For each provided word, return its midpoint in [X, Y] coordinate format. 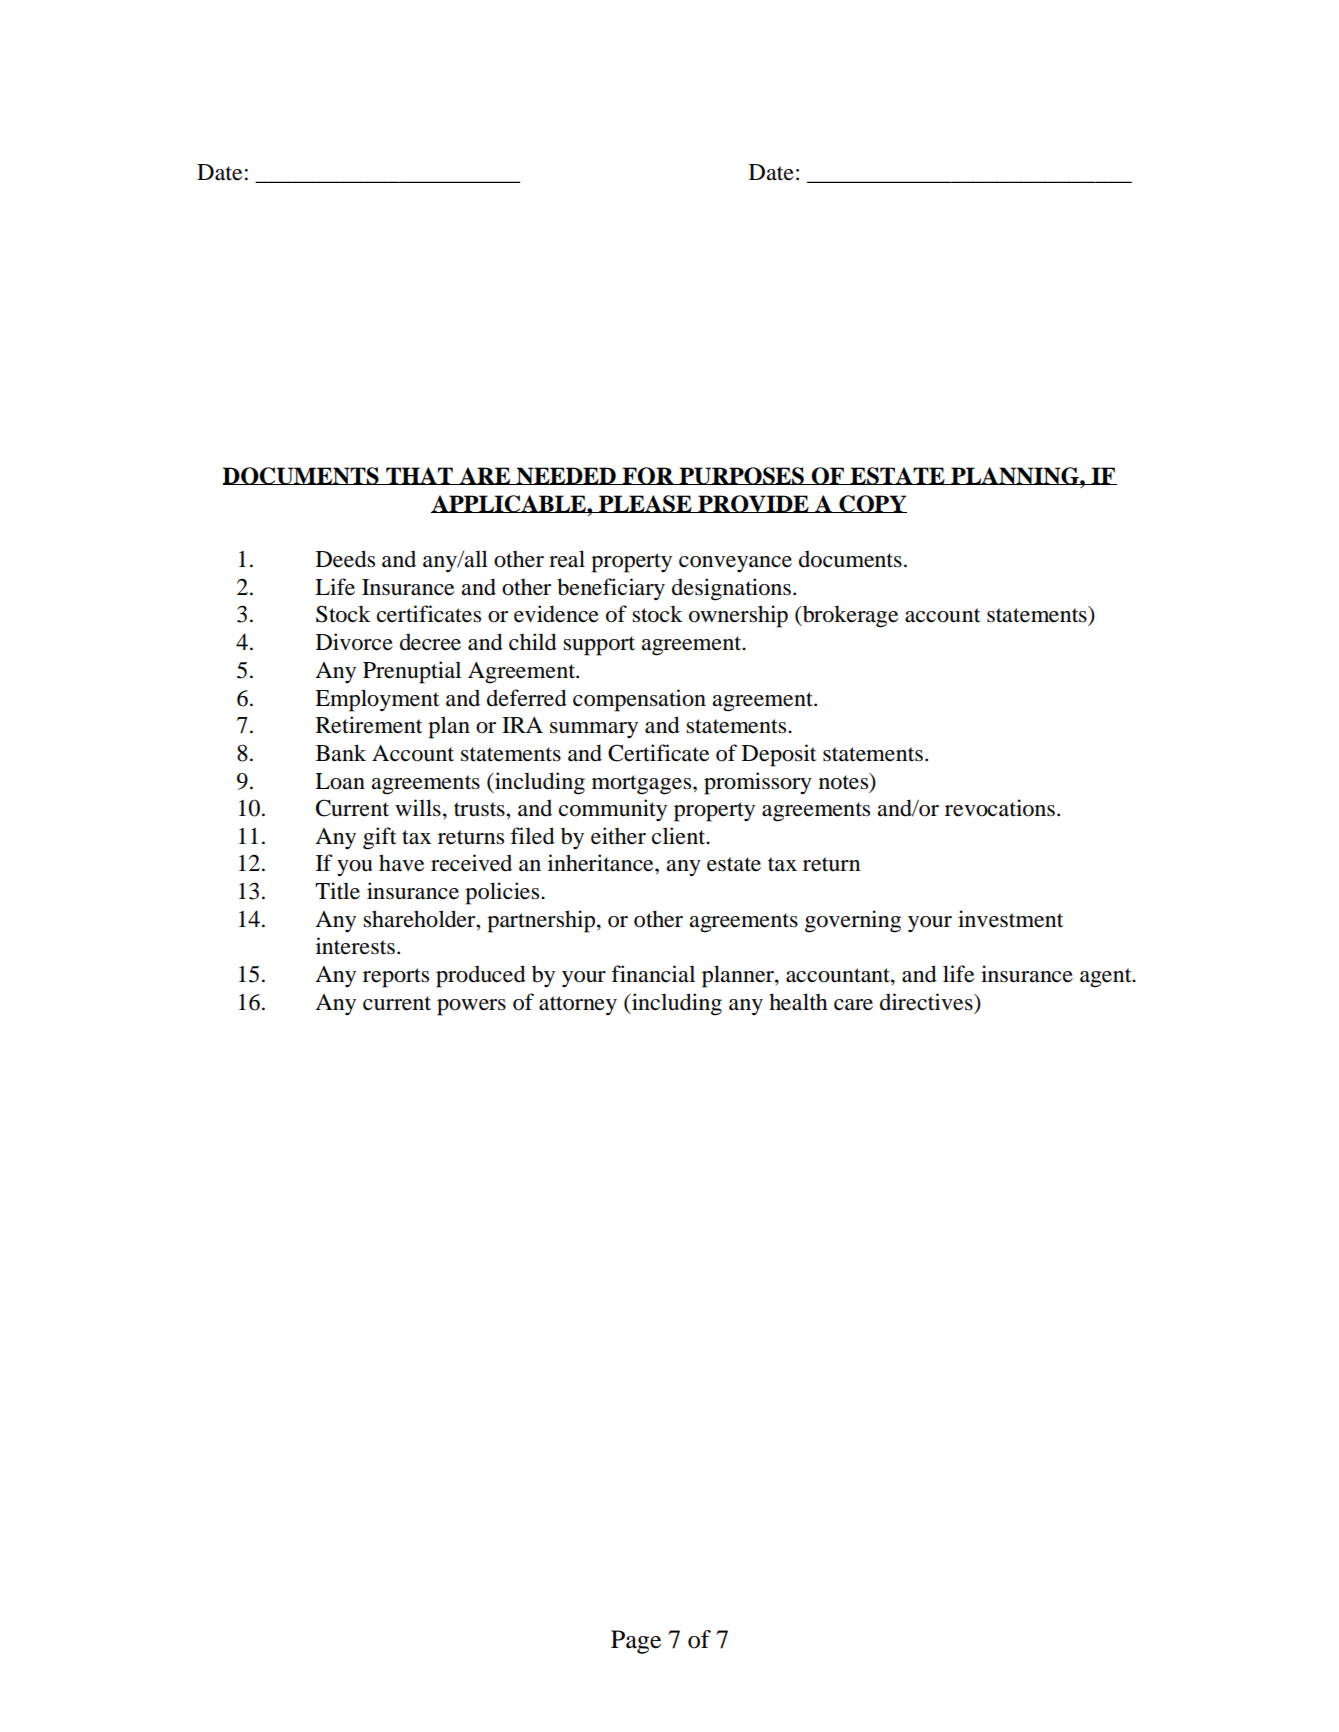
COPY [872, 504]
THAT [419, 476]
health [798, 1002]
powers [471, 1007]
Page [636, 1642]
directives [927, 1002]
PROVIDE [753, 504]
